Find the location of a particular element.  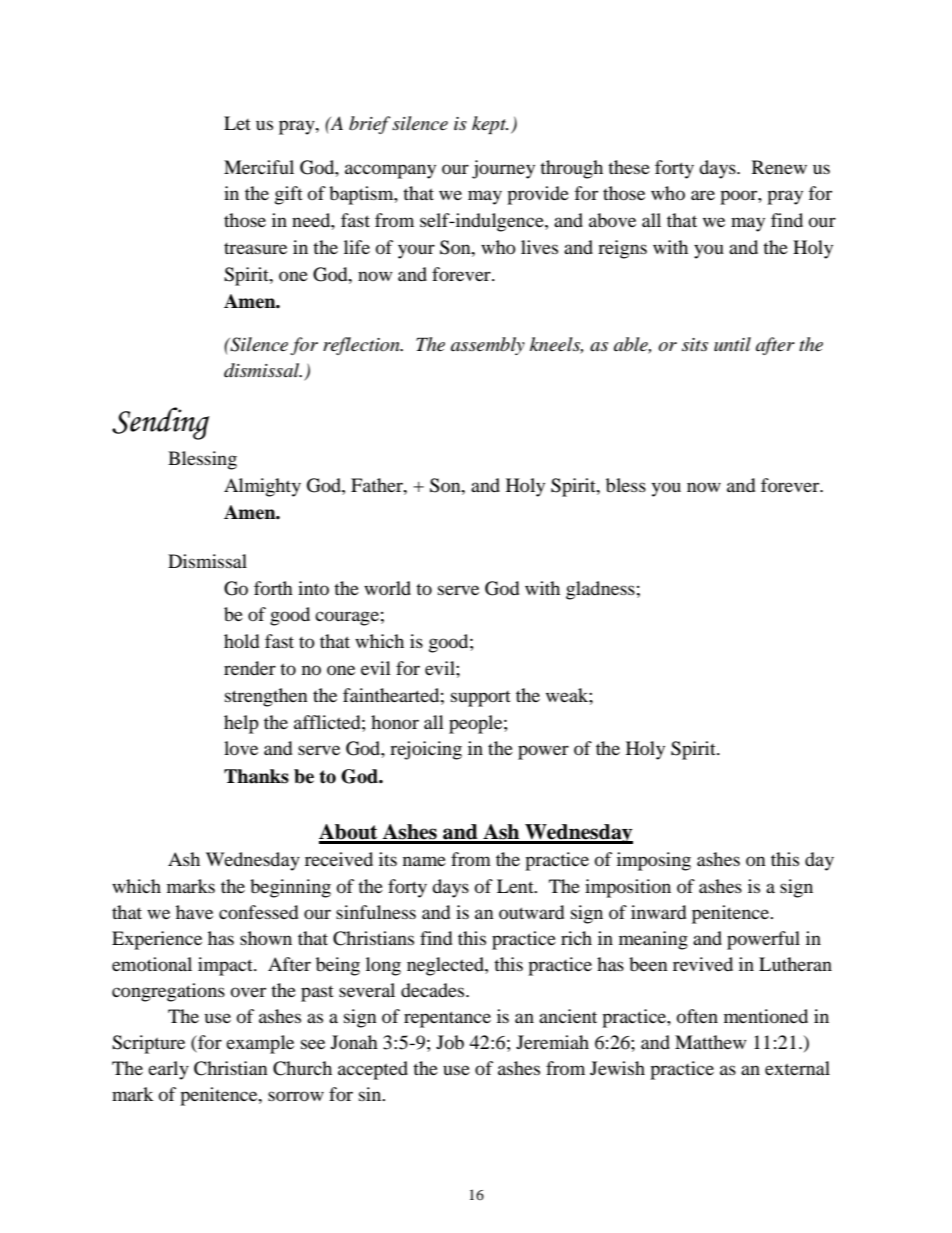

example is located at coordinates (260, 1044).
